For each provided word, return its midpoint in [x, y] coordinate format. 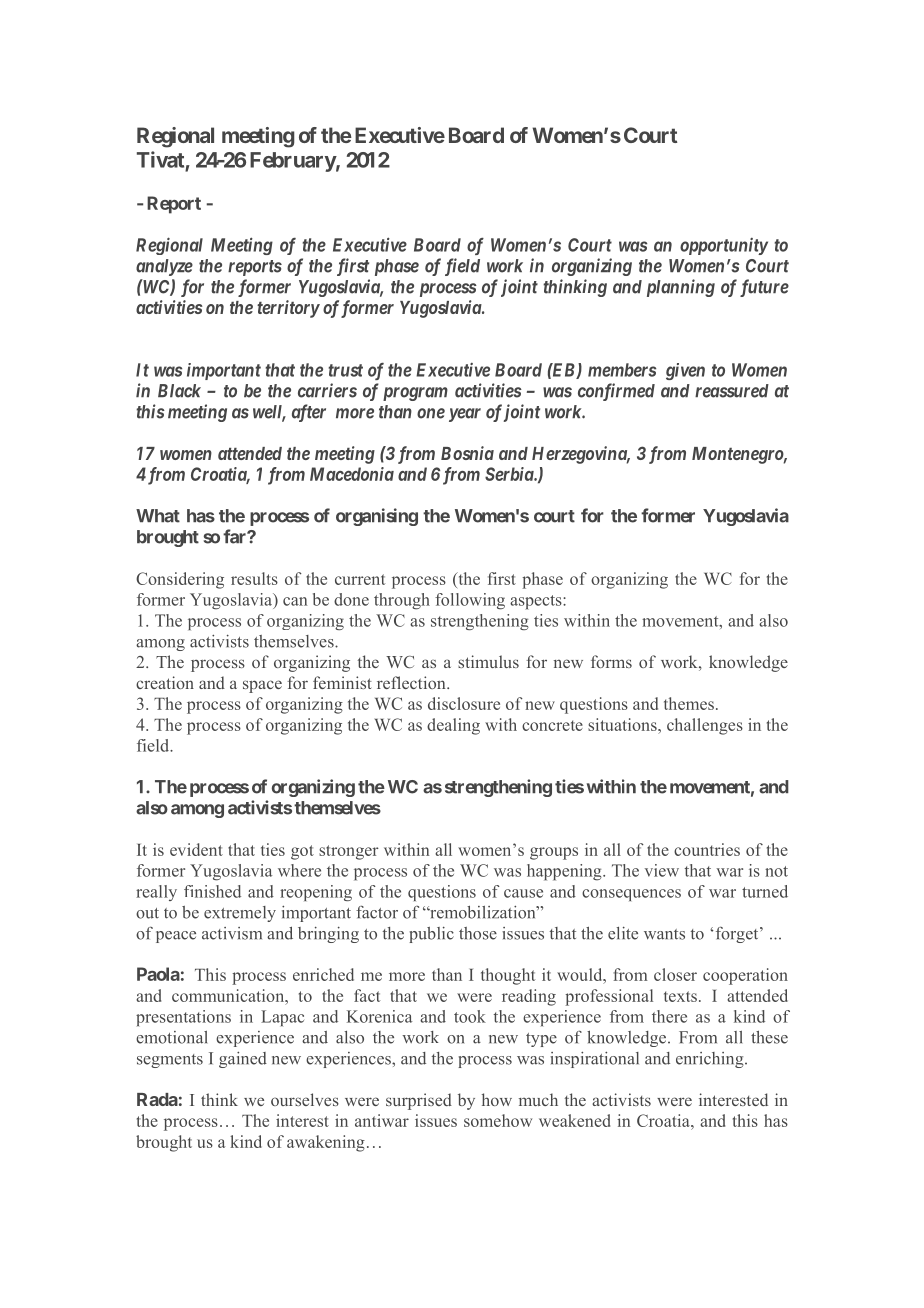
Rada [157, 1099]
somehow [498, 1120]
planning [681, 288]
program [415, 394]
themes [689, 703]
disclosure [464, 703]
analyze [164, 267]
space [262, 686]
